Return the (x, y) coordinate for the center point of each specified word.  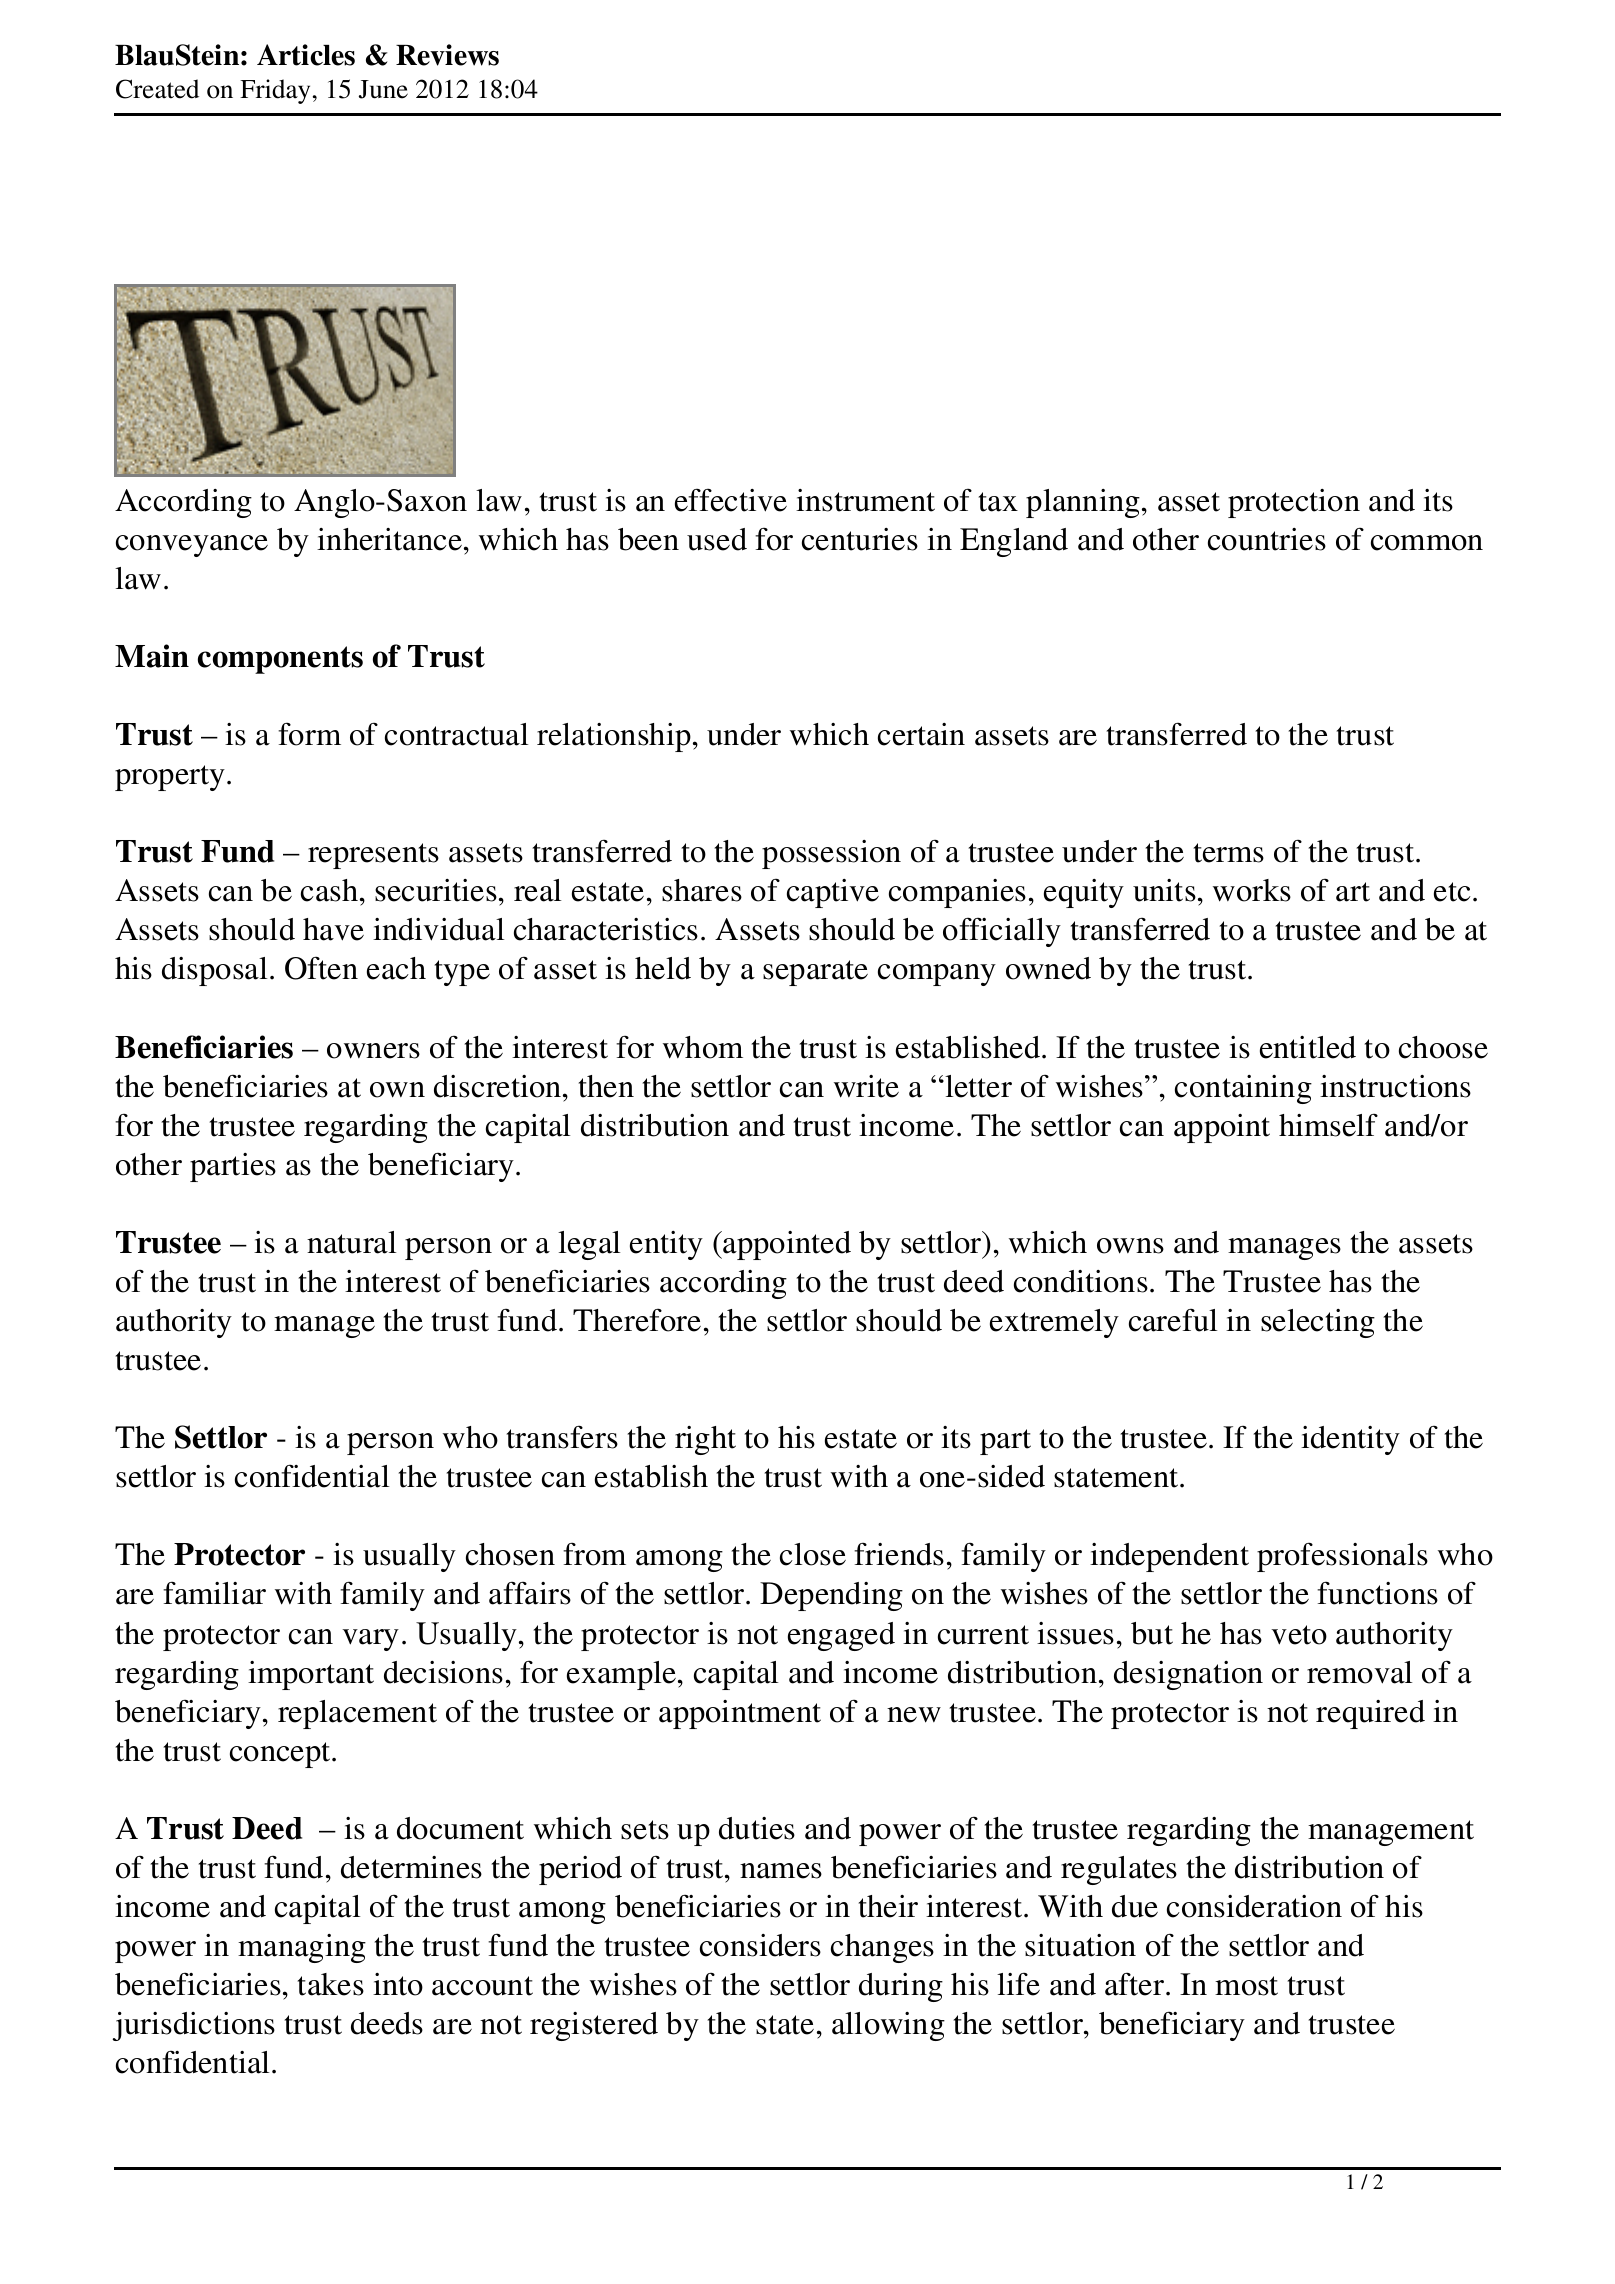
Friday (275, 91)
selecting (1318, 1323)
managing (302, 1948)
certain (921, 734)
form (309, 734)
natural (352, 1242)
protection (1294, 503)
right (705, 1440)
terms (1228, 853)
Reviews (447, 55)
